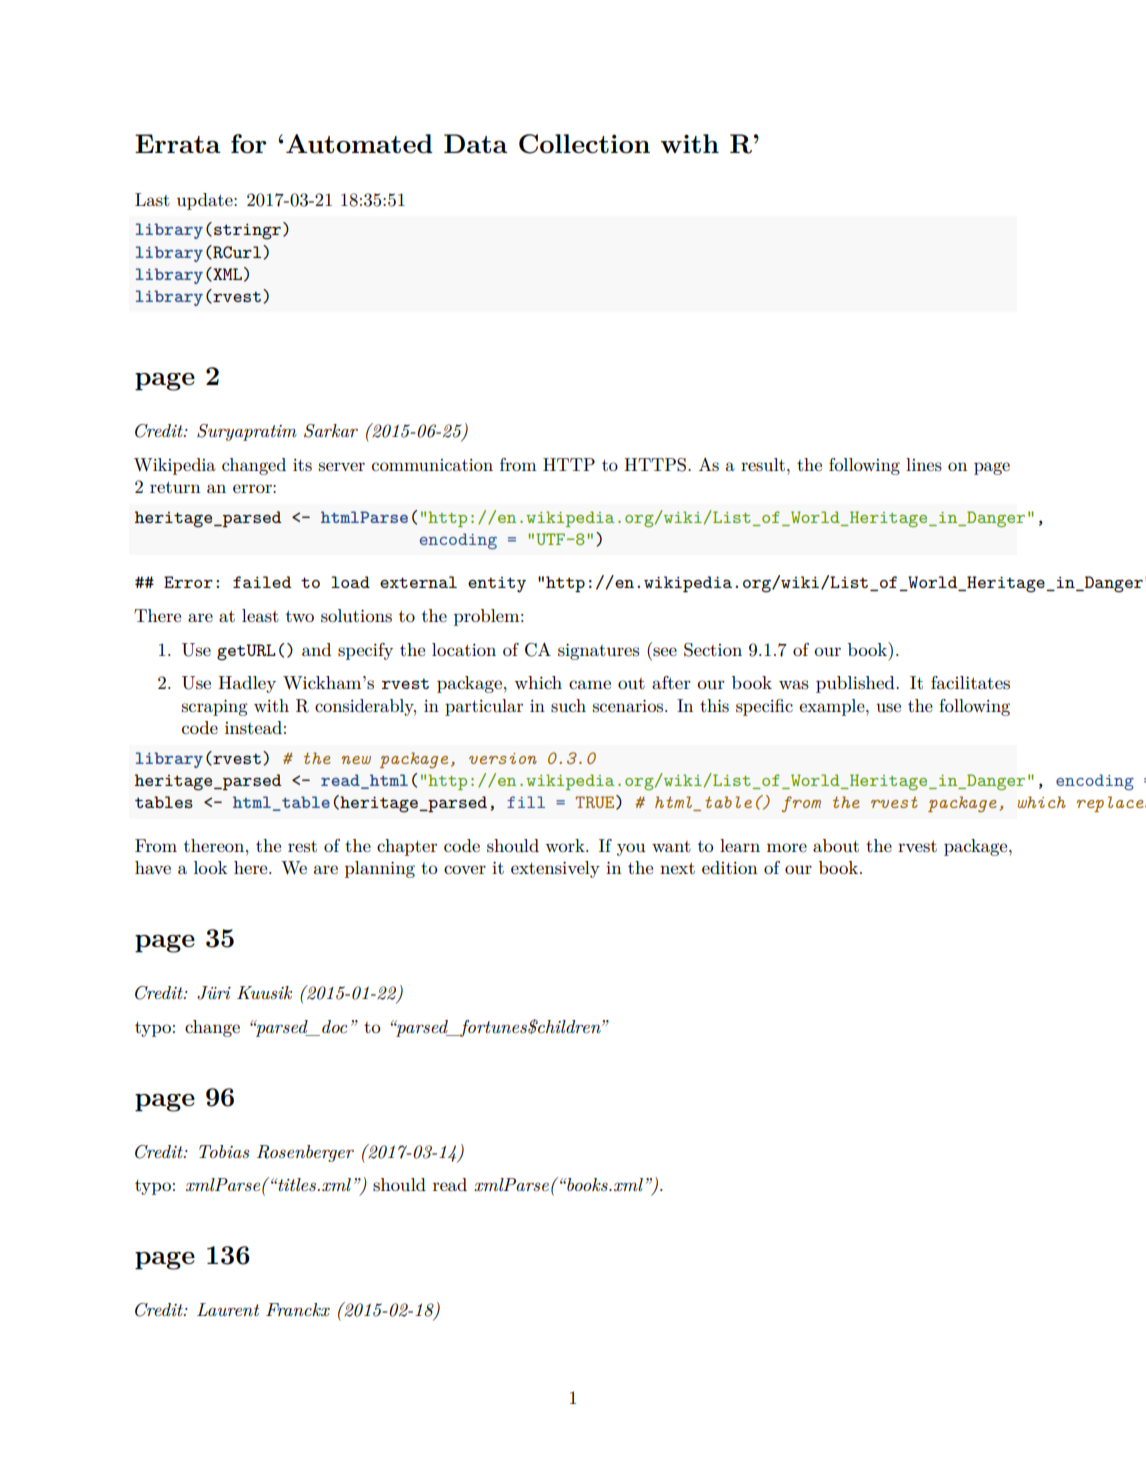 The image size is (1146, 1483). I want to click on Collection, so click(584, 144).
